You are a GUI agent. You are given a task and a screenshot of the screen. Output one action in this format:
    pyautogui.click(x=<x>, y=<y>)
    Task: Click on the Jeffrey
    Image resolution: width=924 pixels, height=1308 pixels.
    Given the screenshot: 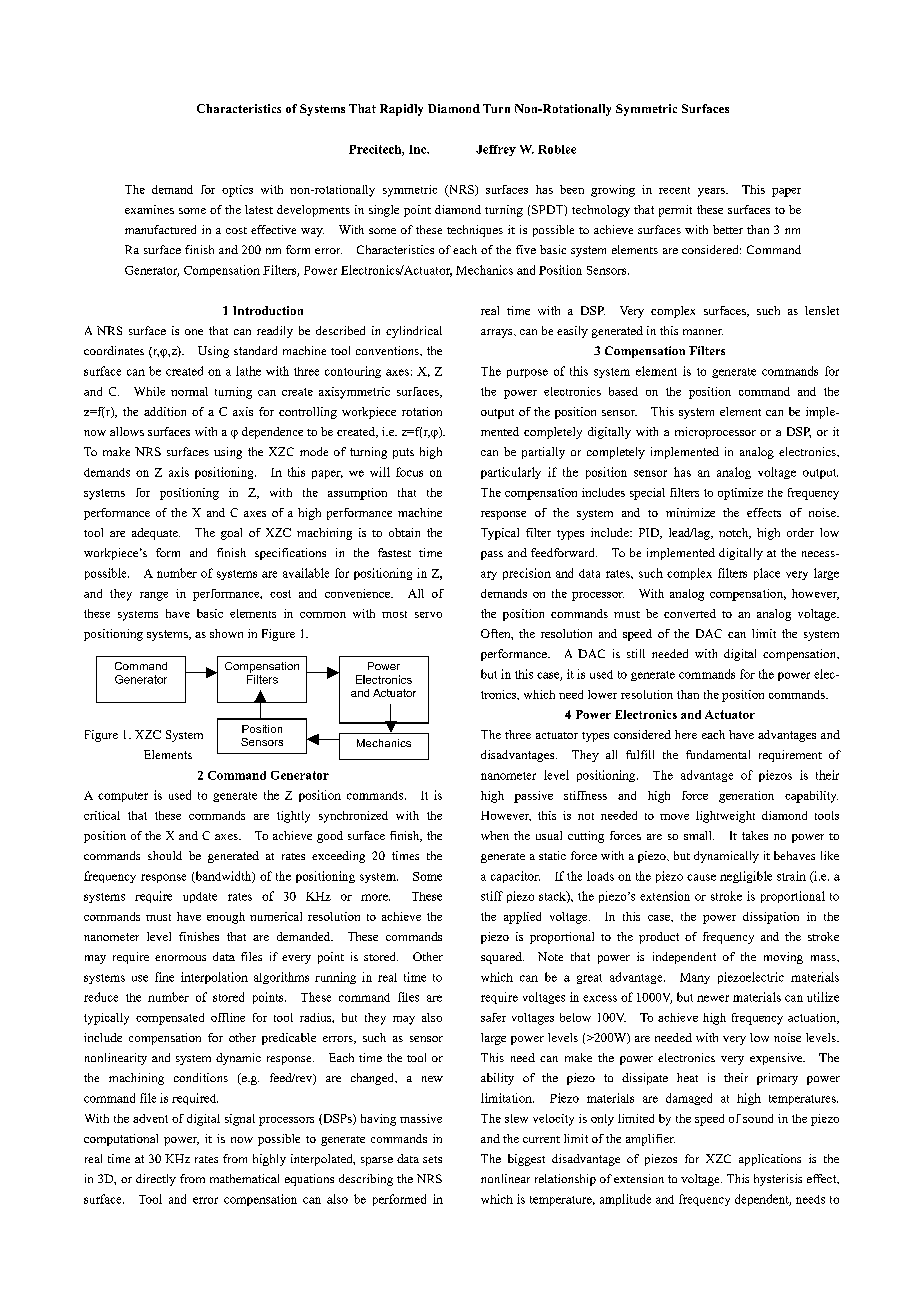 What is the action you would take?
    pyautogui.click(x=496, y=150)
